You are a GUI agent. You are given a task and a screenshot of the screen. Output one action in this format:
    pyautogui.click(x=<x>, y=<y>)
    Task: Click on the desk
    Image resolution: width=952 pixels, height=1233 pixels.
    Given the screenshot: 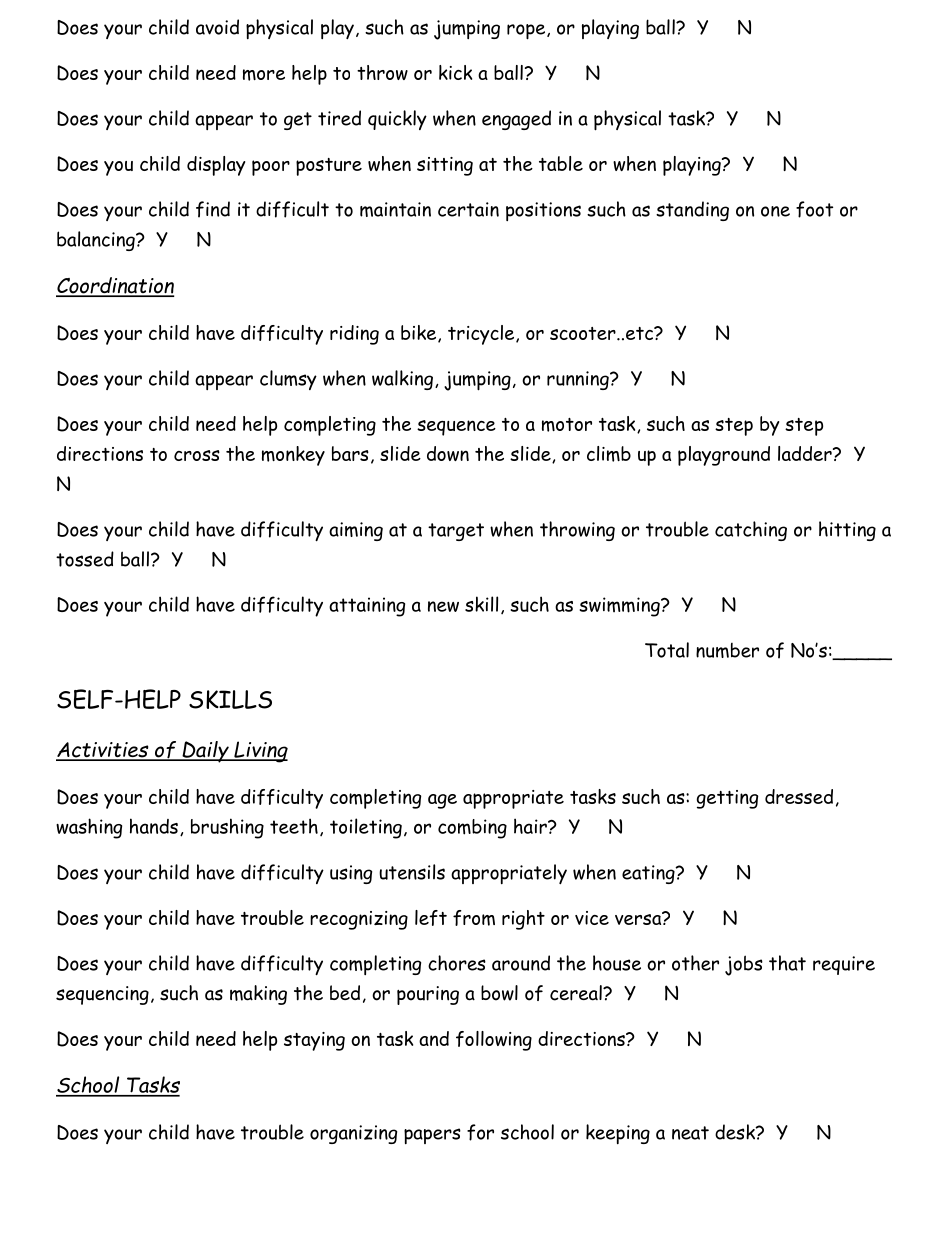 What is the action you would take?
    pyautogui.click(x=736, y=1132)
